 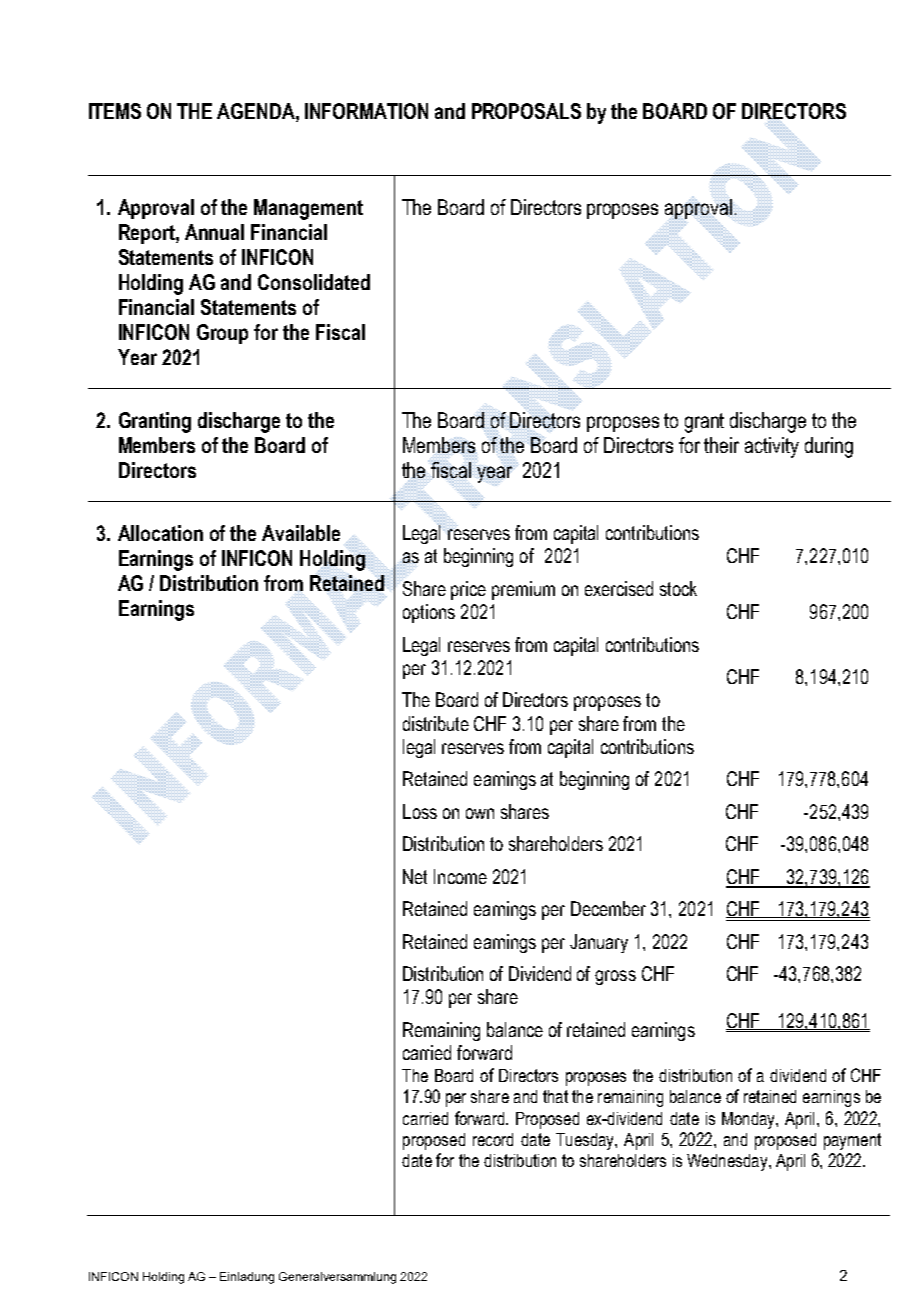 I want to click on Allocation, so click(x=160, y=533).
